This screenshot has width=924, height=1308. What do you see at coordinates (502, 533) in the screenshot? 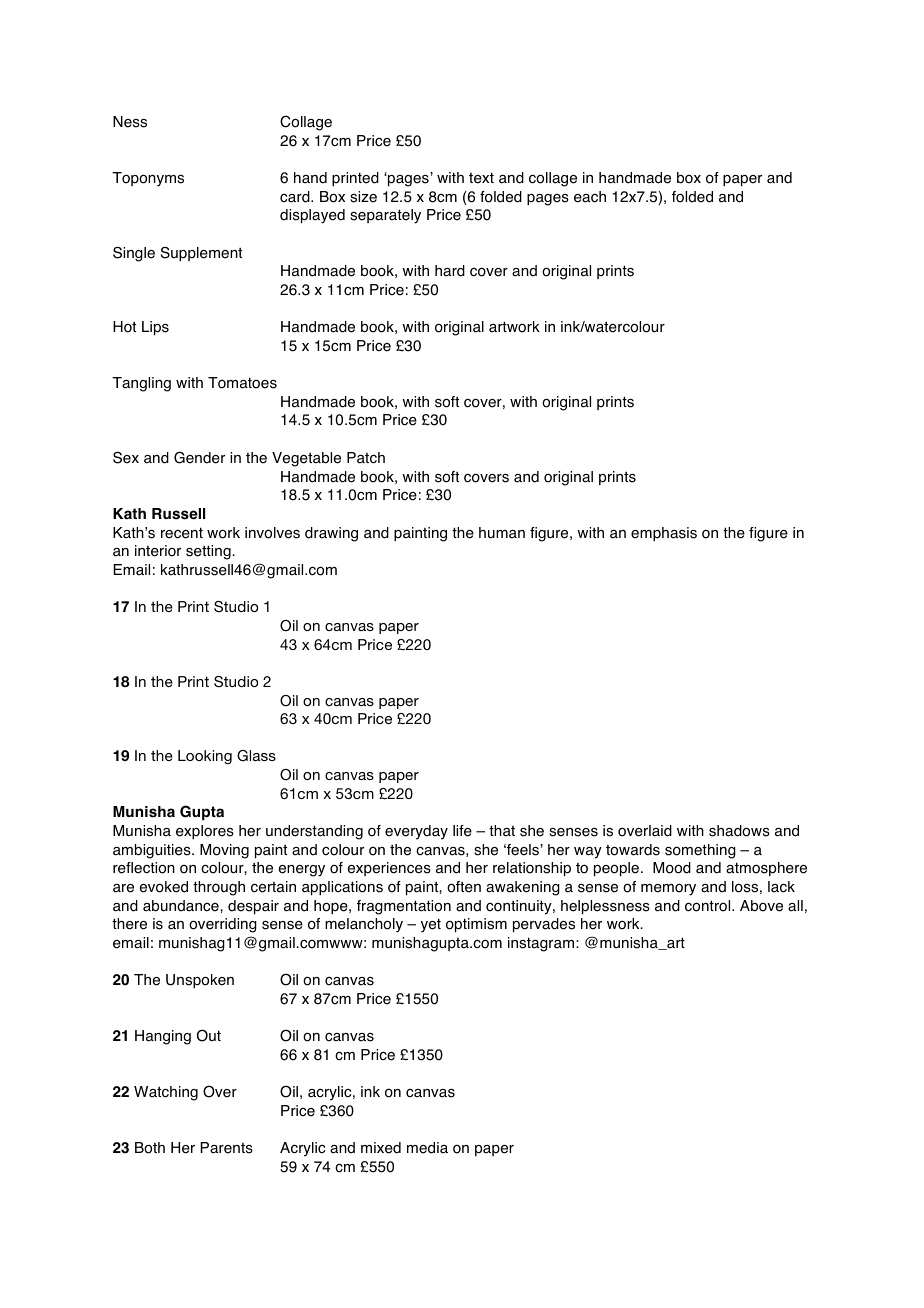
I see `human` at bounding box center [502, 533].
